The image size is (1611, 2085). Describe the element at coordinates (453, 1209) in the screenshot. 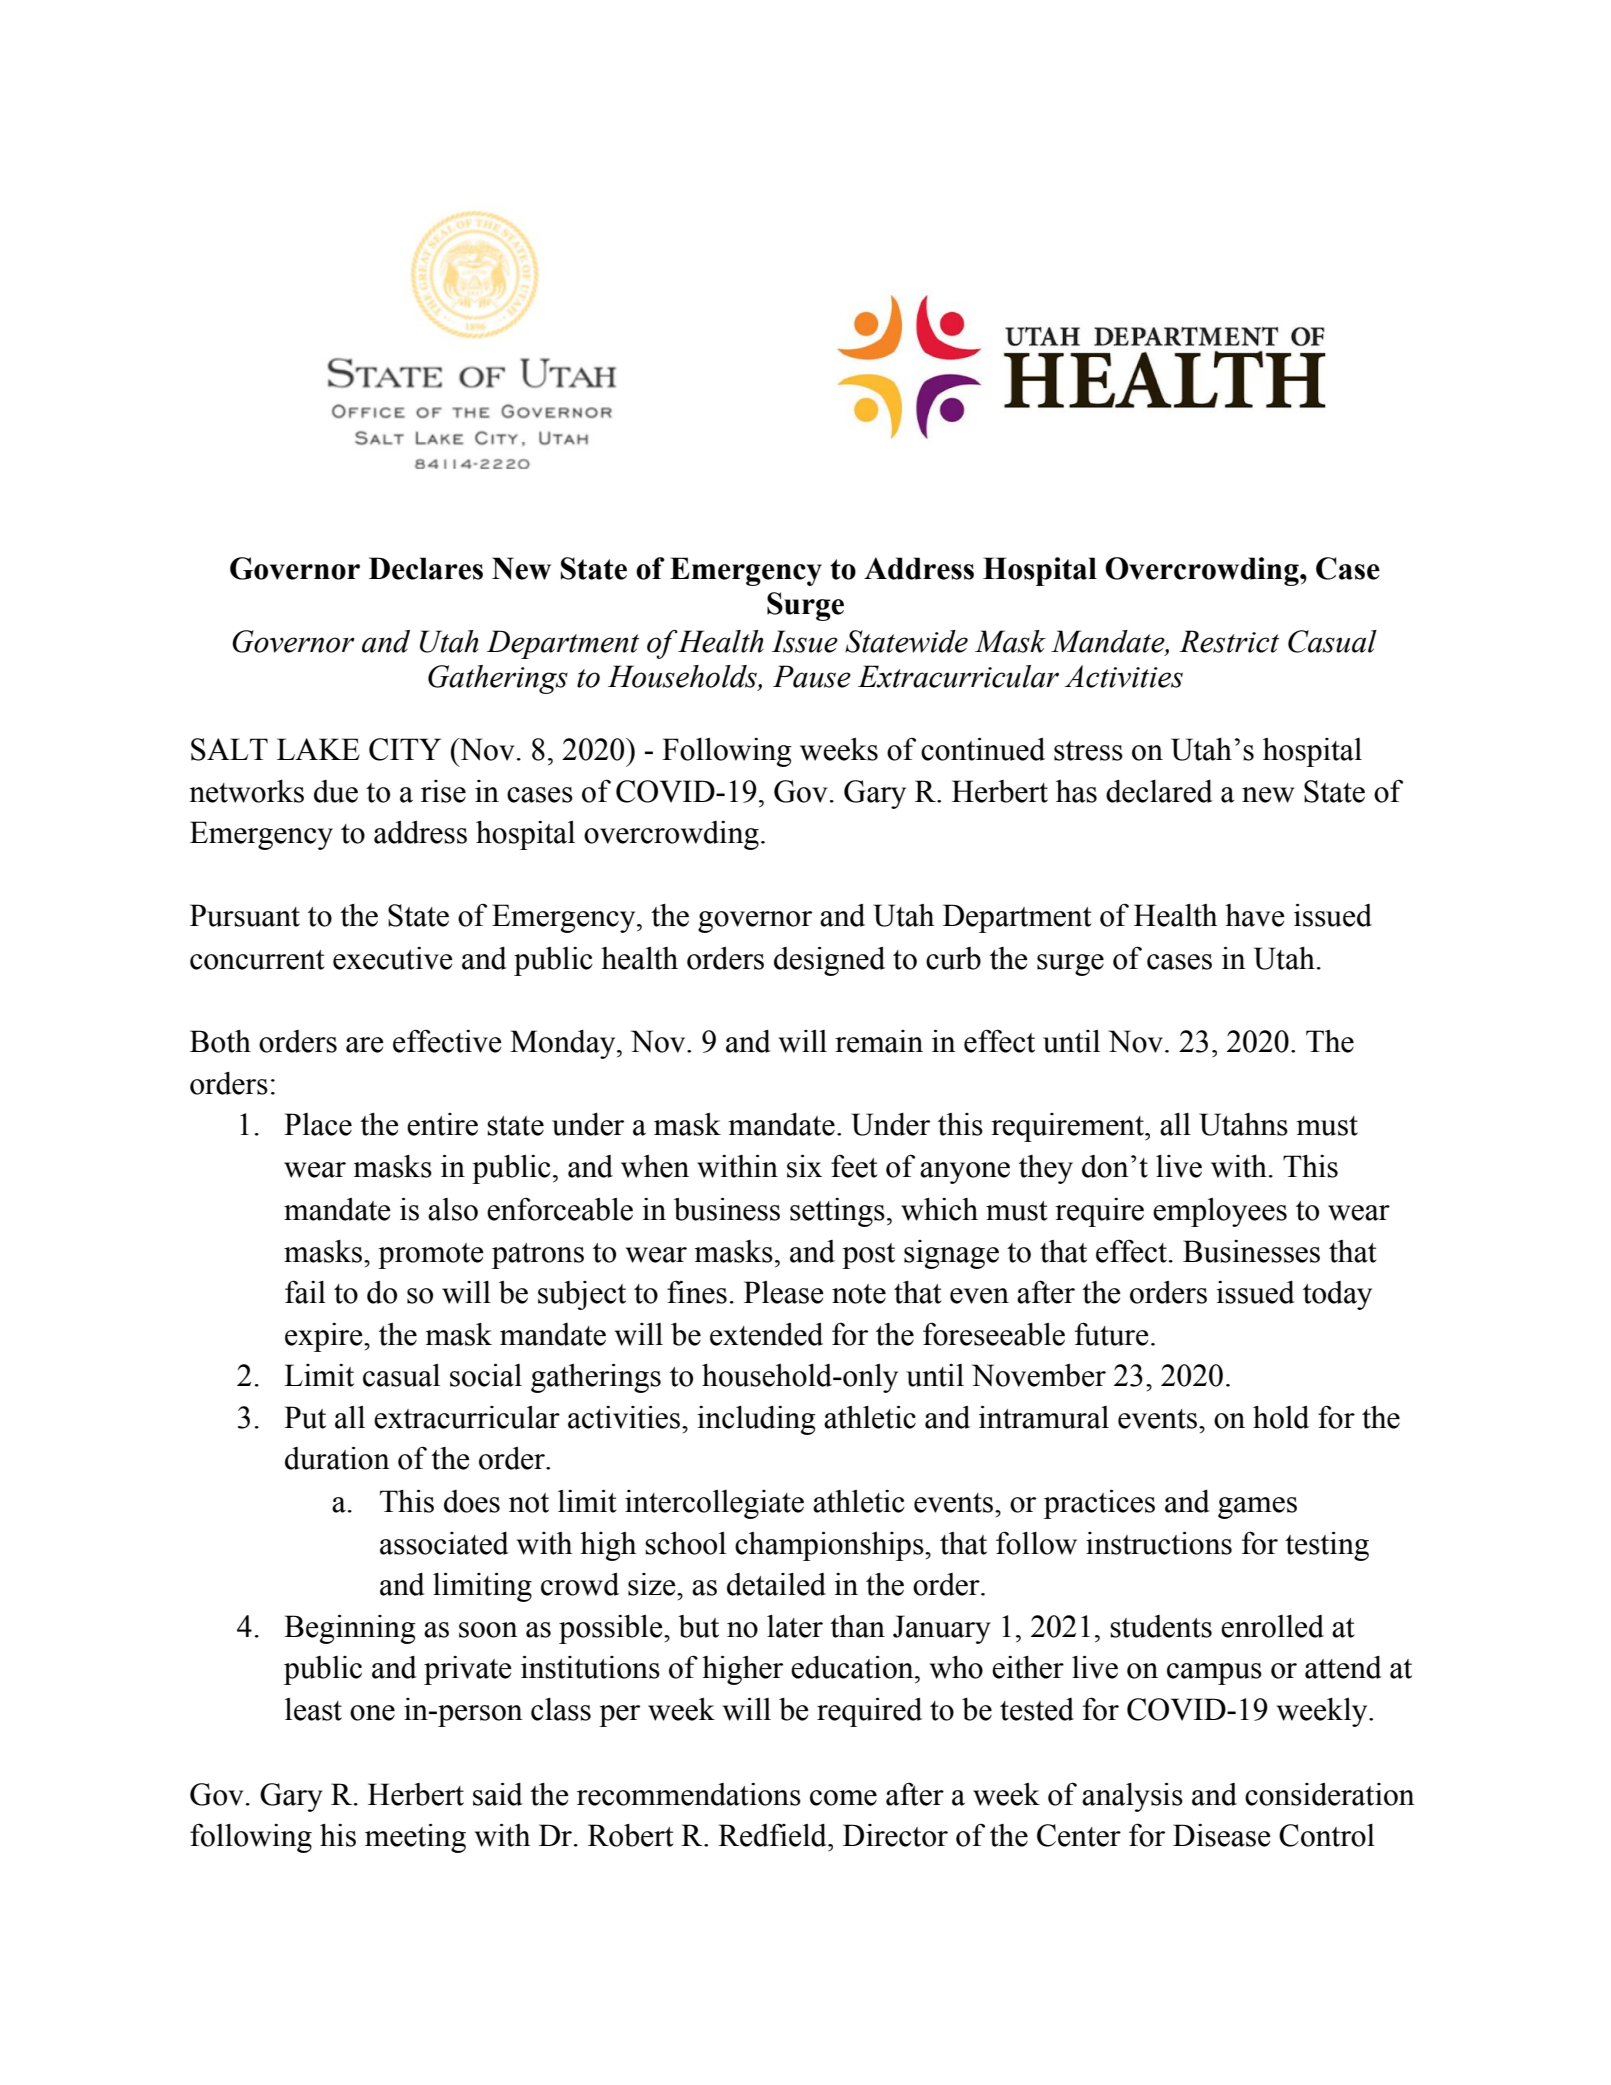

I see `also` at that location.
